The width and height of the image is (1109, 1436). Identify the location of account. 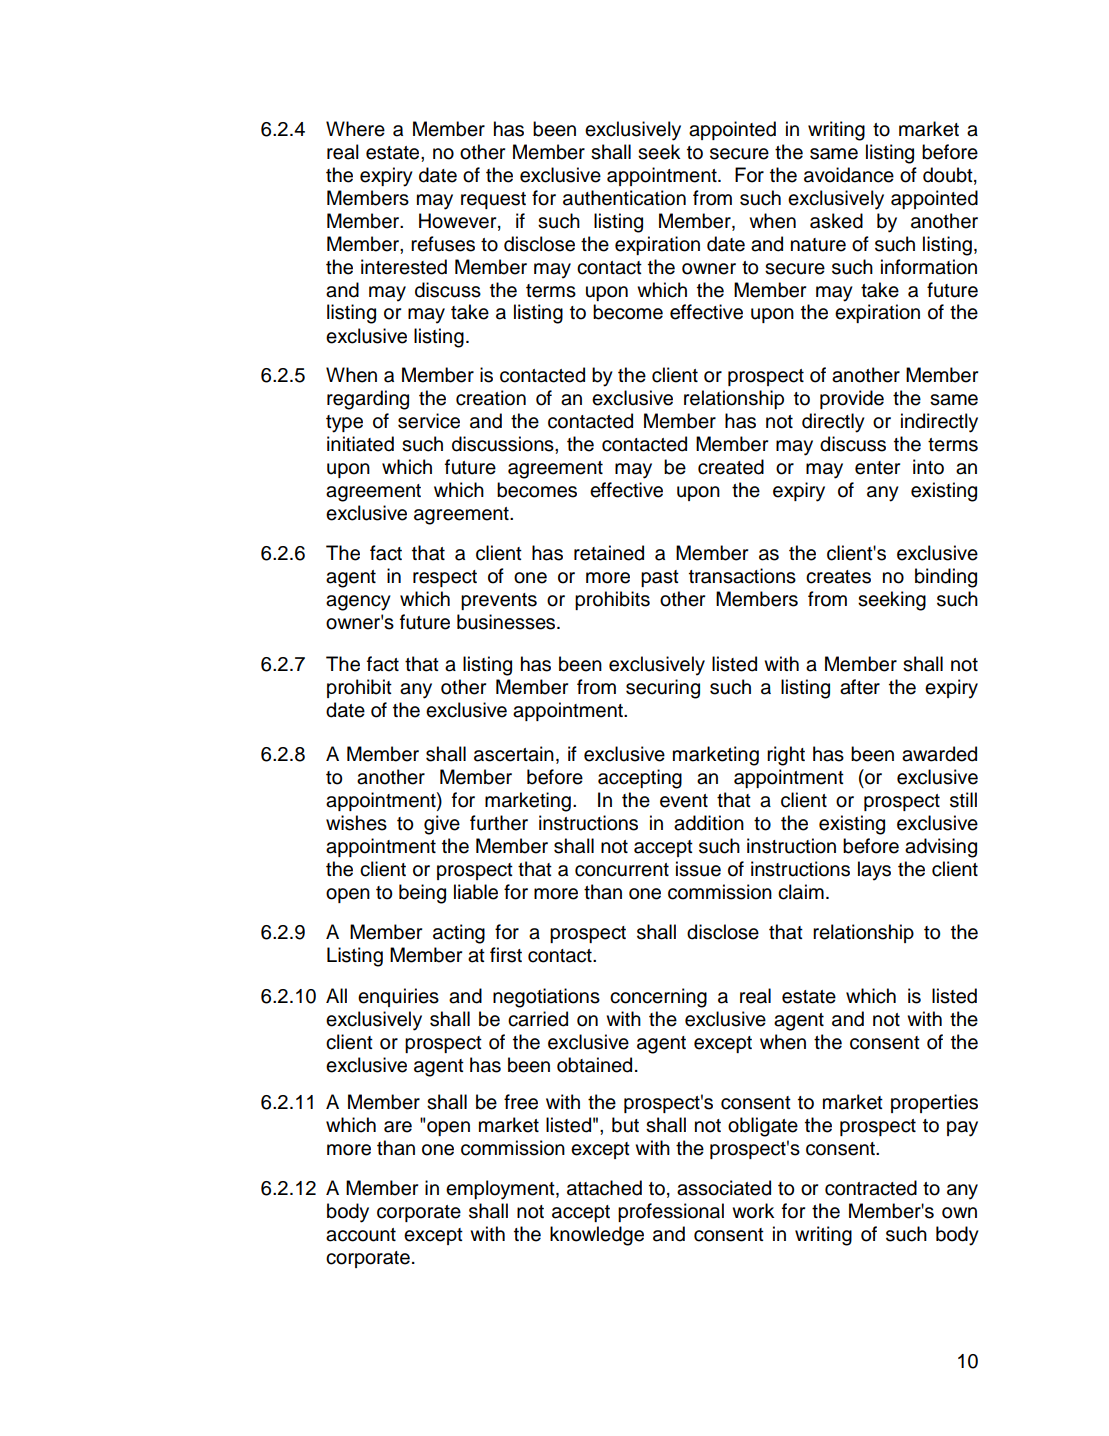
(361, 1235).
